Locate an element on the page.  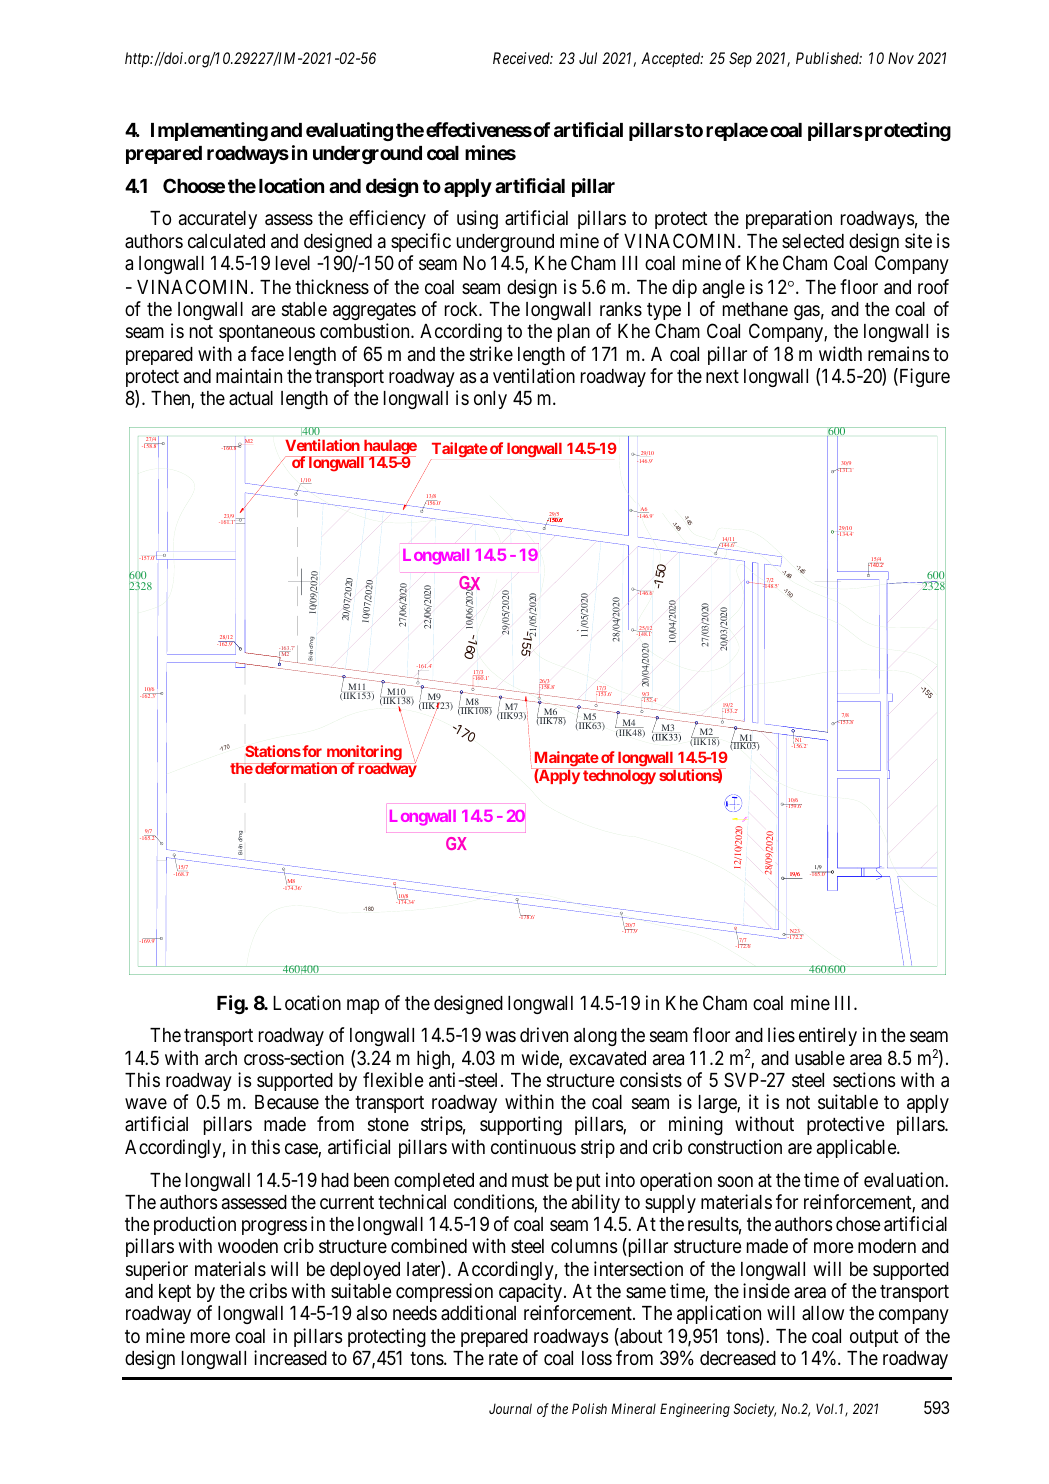
Published is located at coordinates (829, 58).
